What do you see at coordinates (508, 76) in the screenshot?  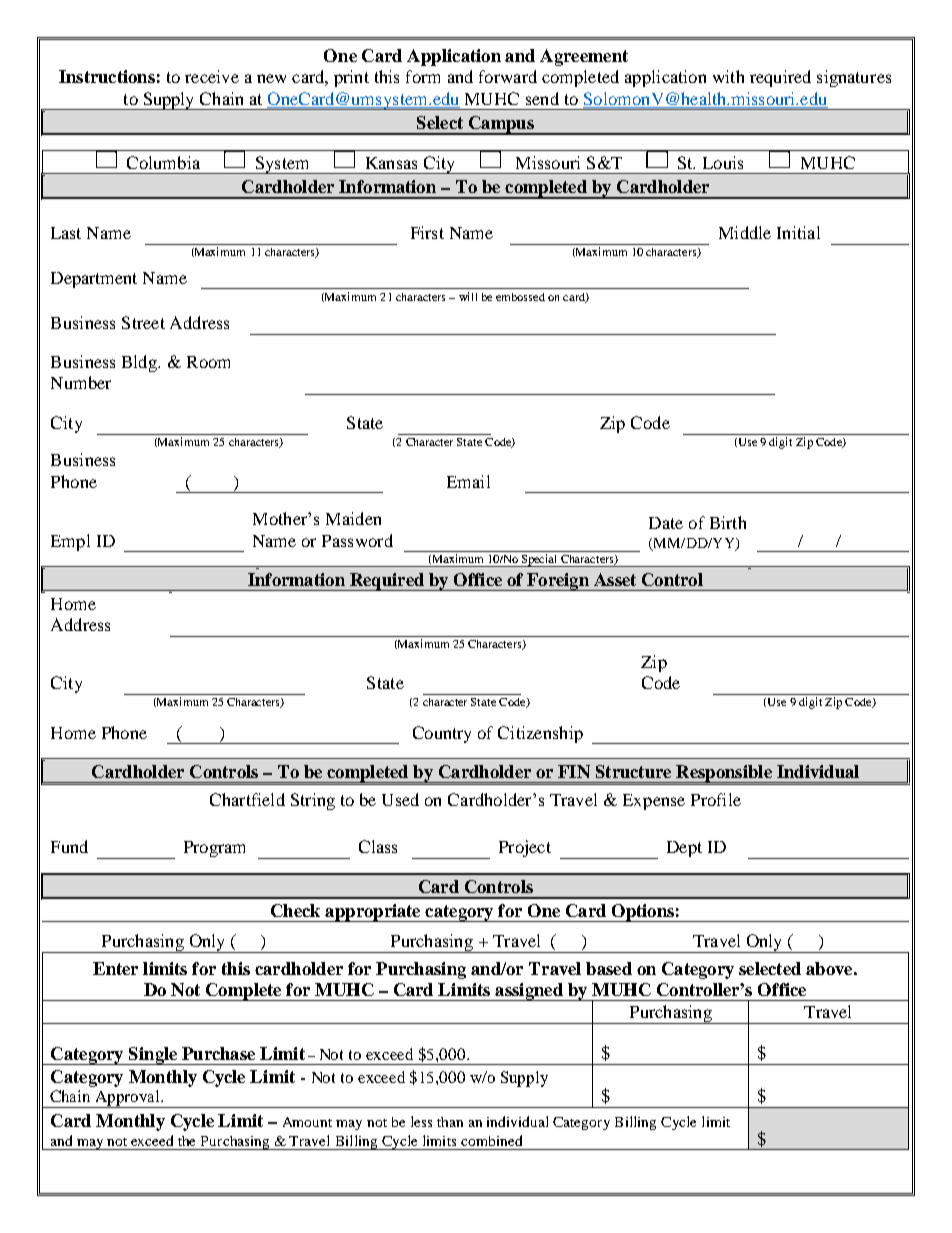 I see `forward` at bounding box center [508, 76].
